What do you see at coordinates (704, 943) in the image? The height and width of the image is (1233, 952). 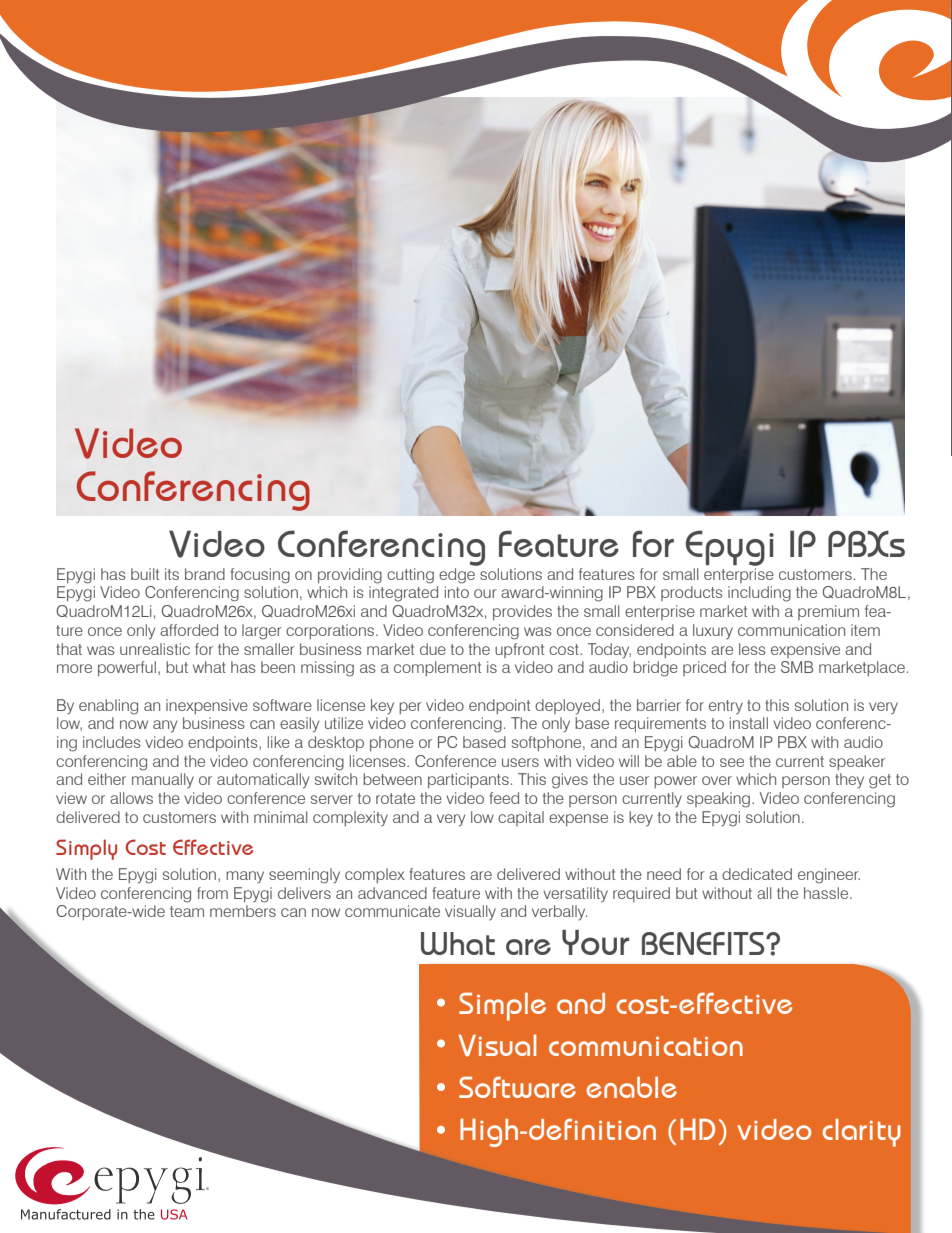 I see `BENEFITS` at bounding box center [704, 943].
